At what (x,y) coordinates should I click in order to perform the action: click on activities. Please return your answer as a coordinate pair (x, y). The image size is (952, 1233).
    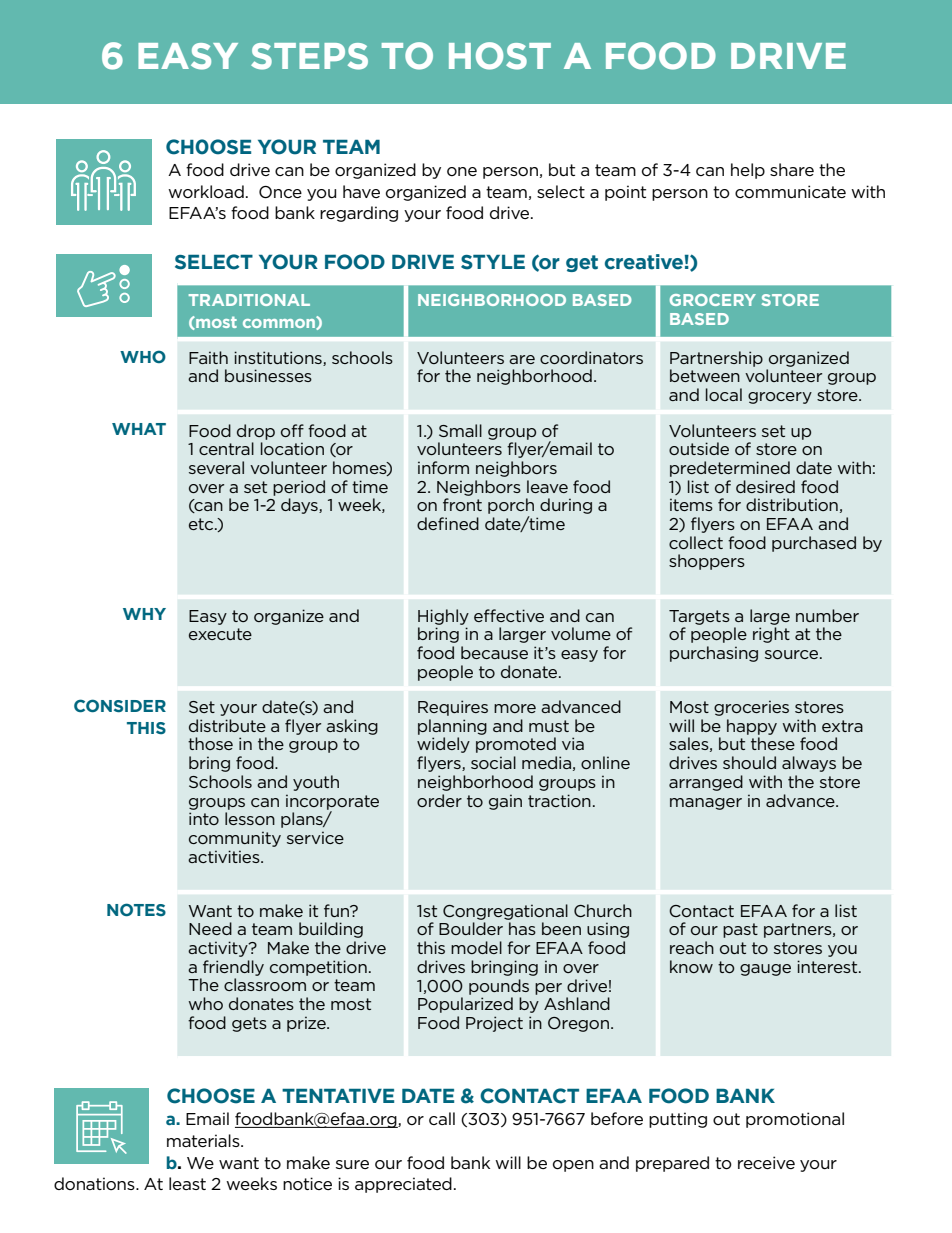
    Looking at the image, I should click on (225, 856).
